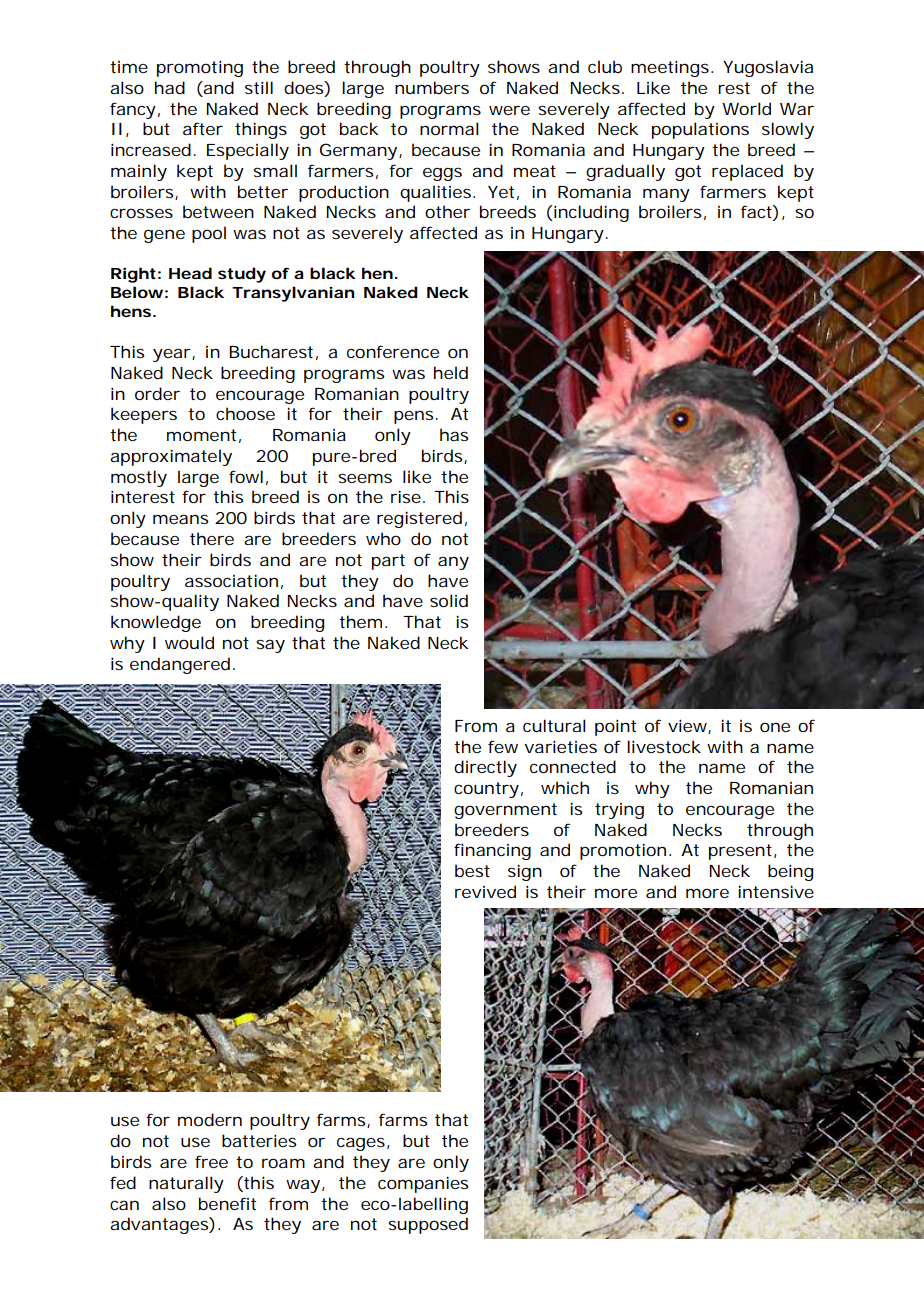 This screenshot has height=1308, width=924. Describe the element at coordinates (203, 128) in the screenshot. I see `after` at that location.
